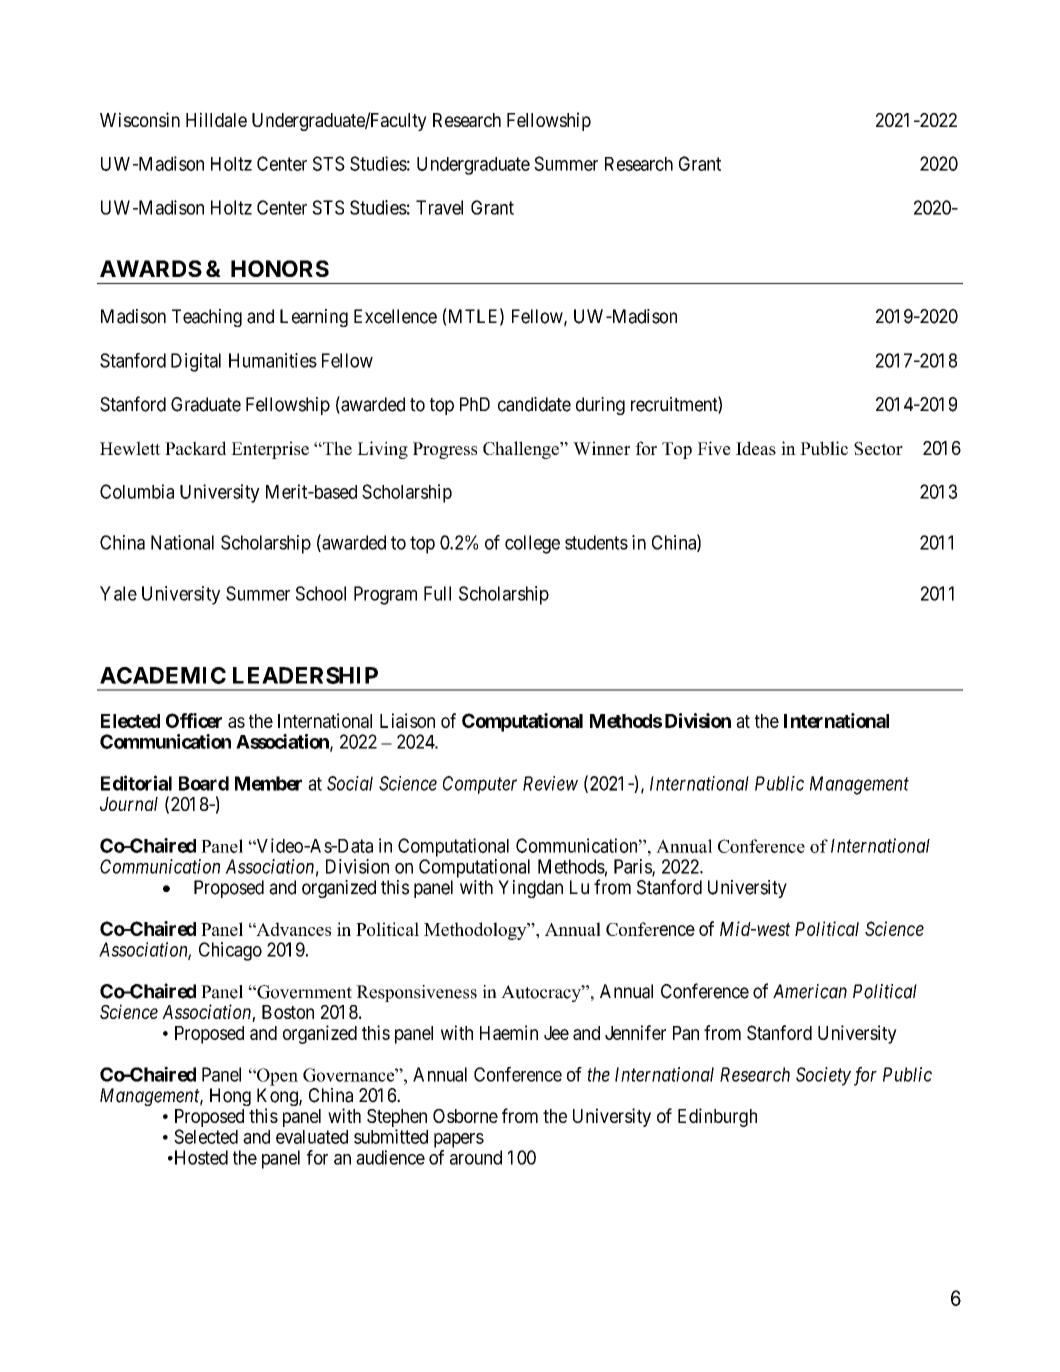  Describe the element at coordinates (480, 785) in the screenshot. I see `Computer` at that location.
